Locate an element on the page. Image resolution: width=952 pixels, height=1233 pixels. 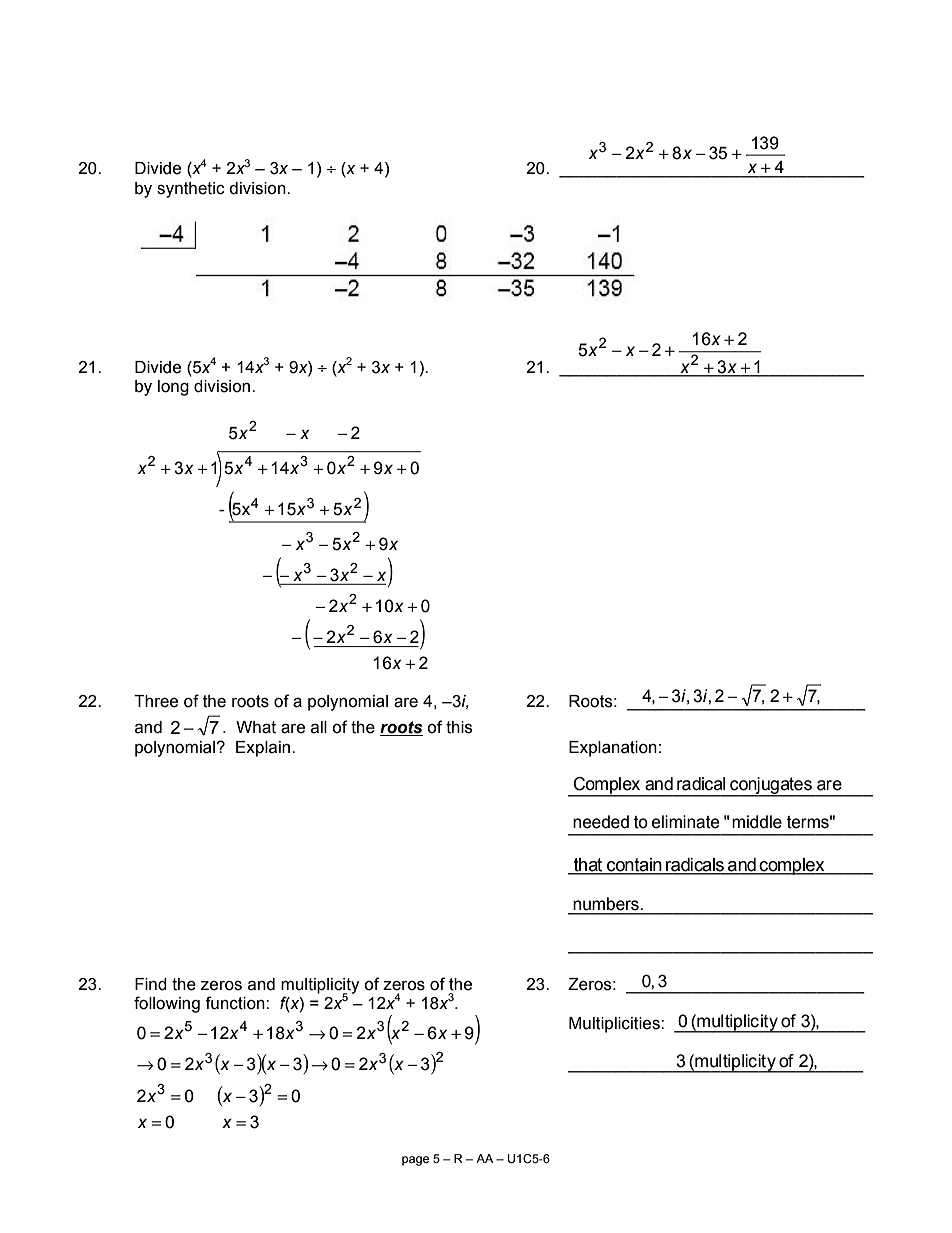
needed is located at coordinates (601, 822).
